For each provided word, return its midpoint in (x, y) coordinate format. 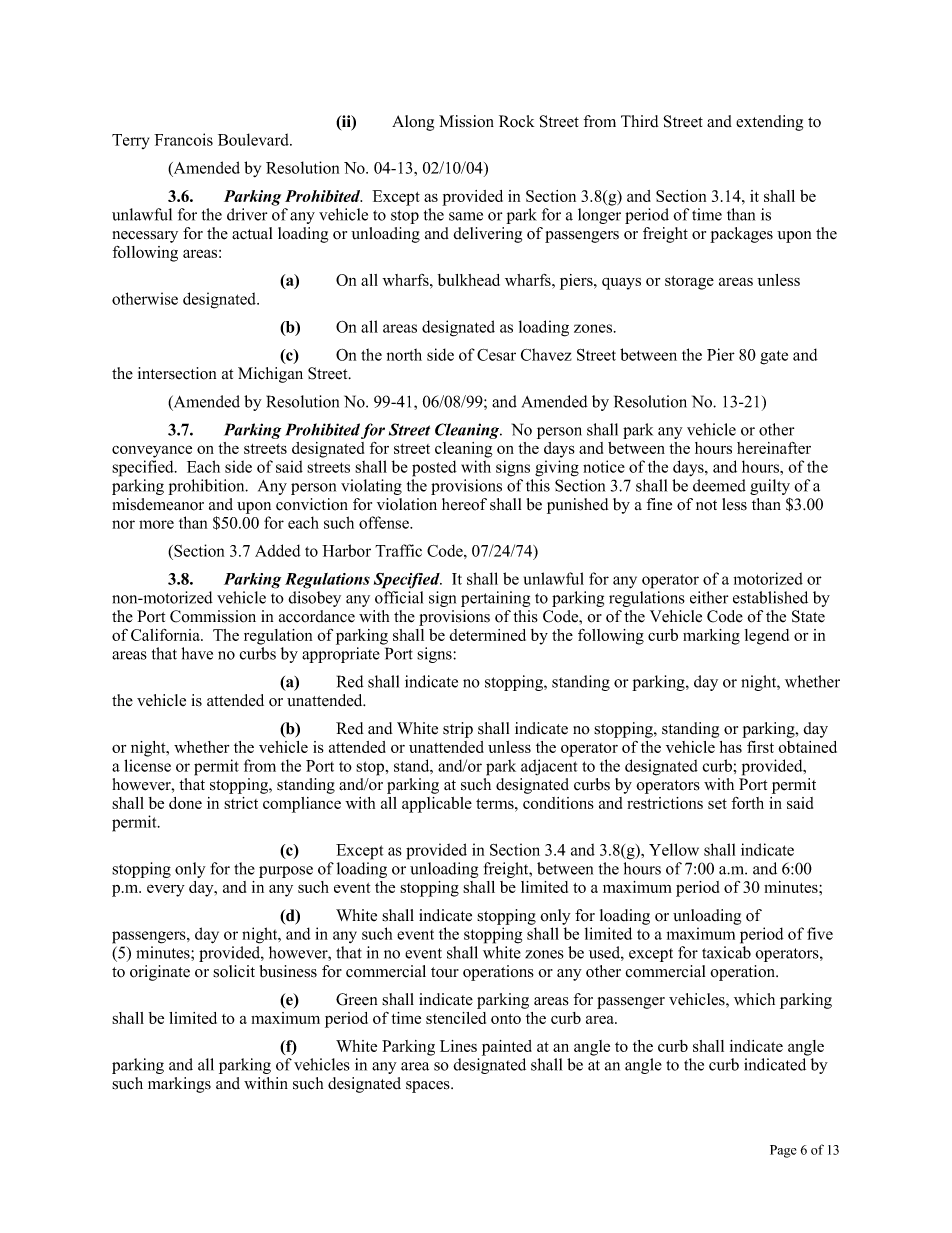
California (166, 635)
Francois (183, 139)
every (166, 890)
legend (767, 637)
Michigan (270, 375)
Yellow (674, 849)
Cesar (496, 355)
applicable (437, 805)
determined (487, 635)
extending (769, 123)
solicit (234, 971)
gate (774, 357)
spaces (429, 1087)
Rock (516, 121)
